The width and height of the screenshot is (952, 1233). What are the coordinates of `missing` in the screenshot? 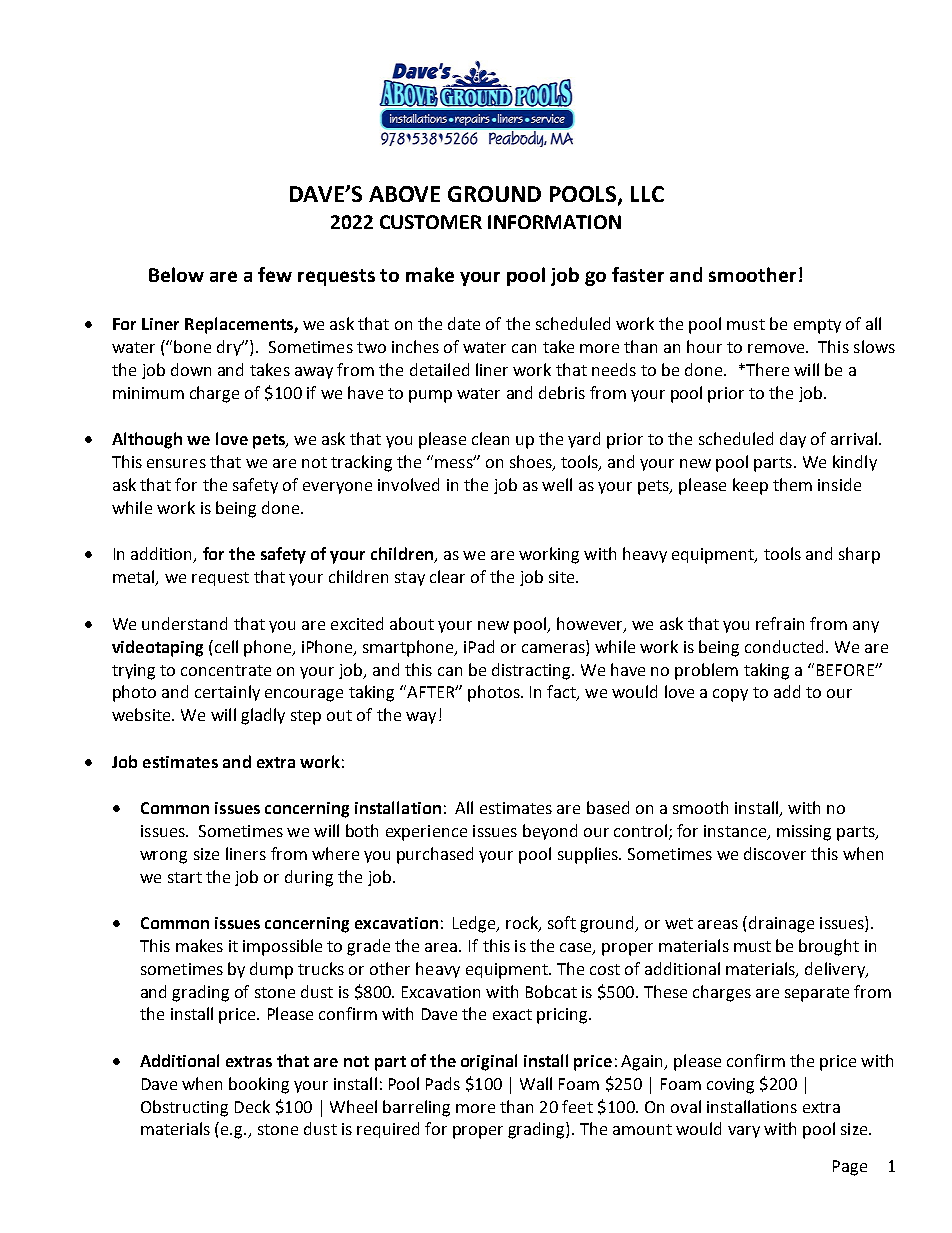 It's located at (804, 833).
